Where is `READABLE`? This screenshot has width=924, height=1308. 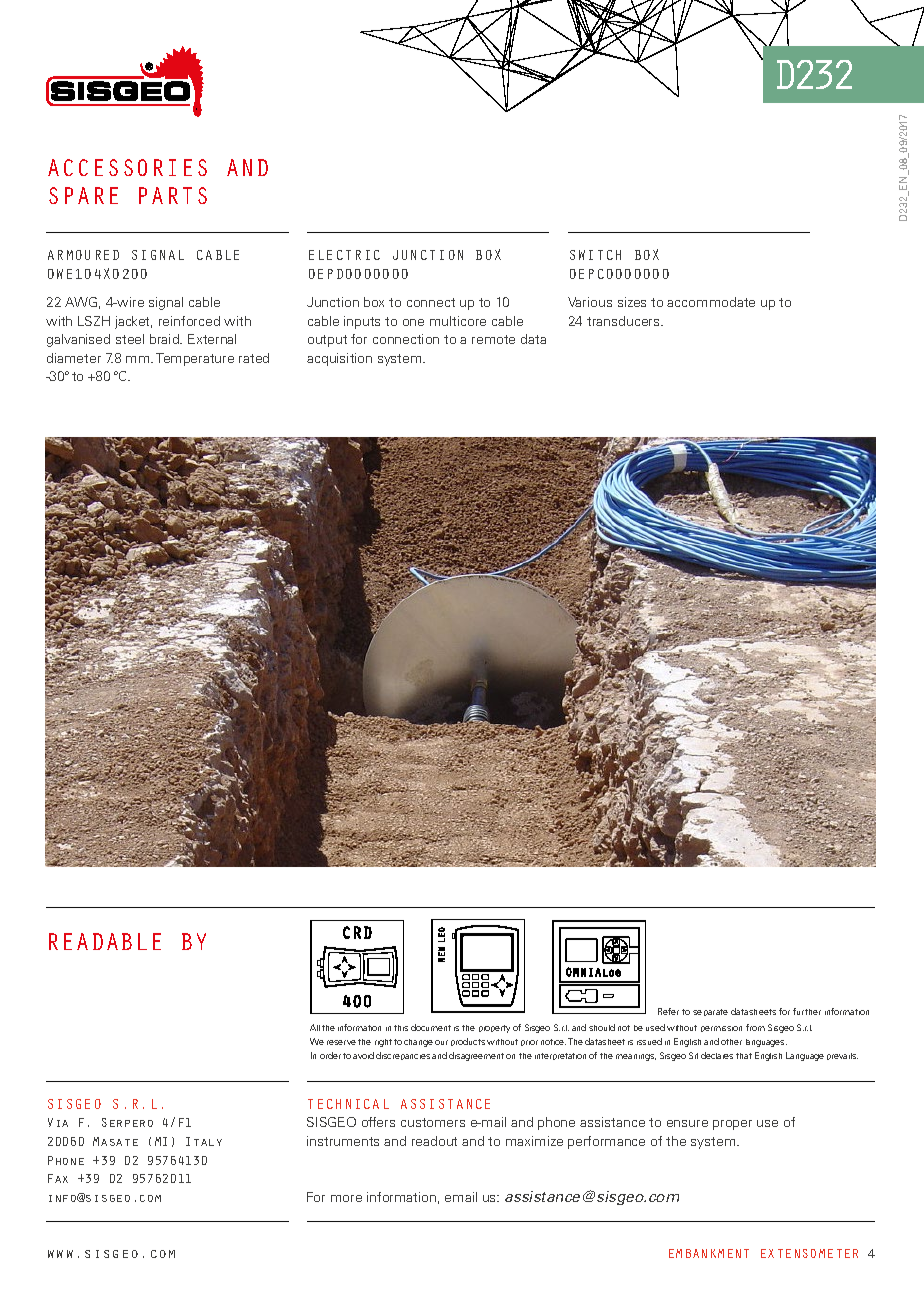
READABLE is located at coordinates (105, 941).
